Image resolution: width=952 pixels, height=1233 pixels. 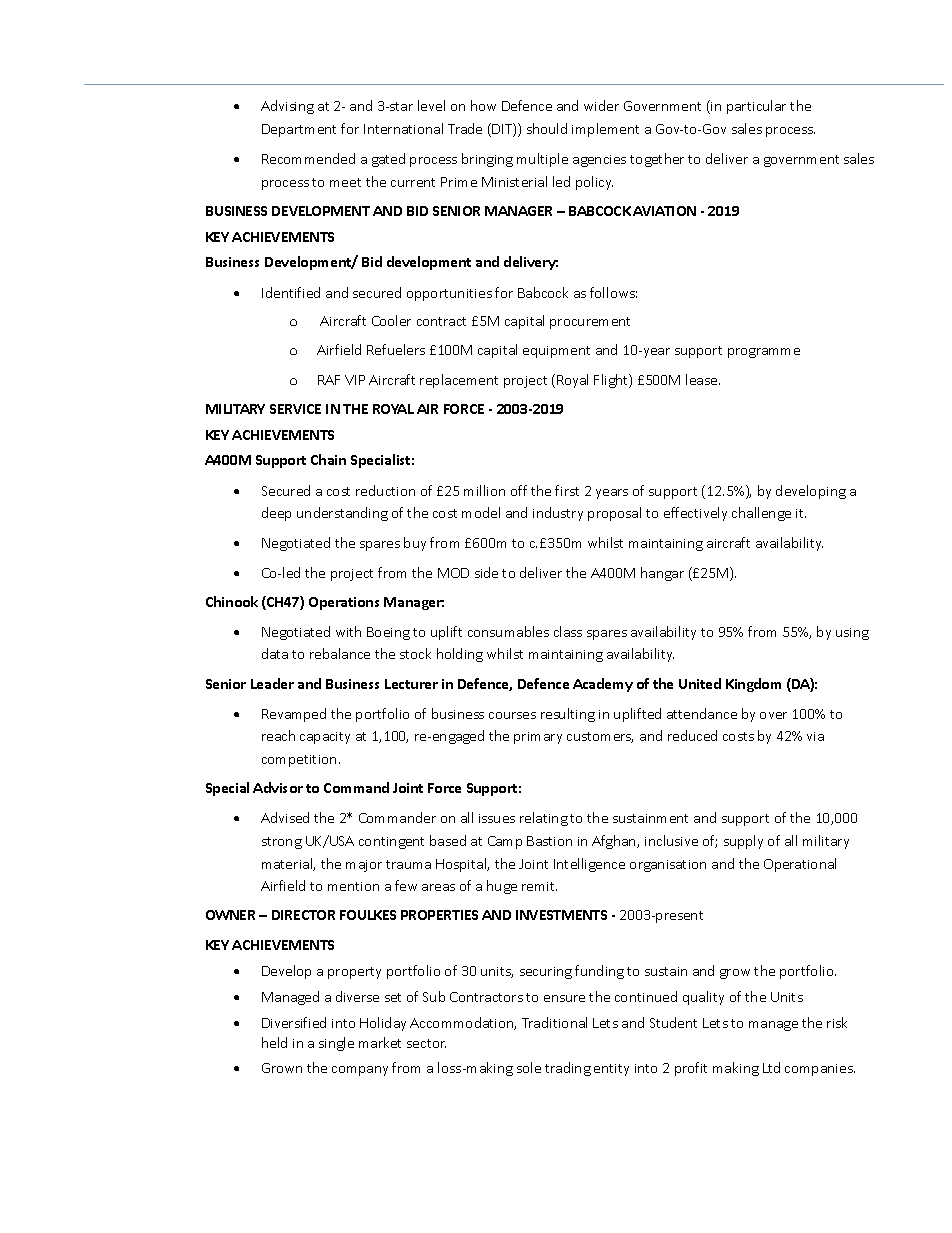 I want to click on Diversified, so click(x=294, y=1022).
